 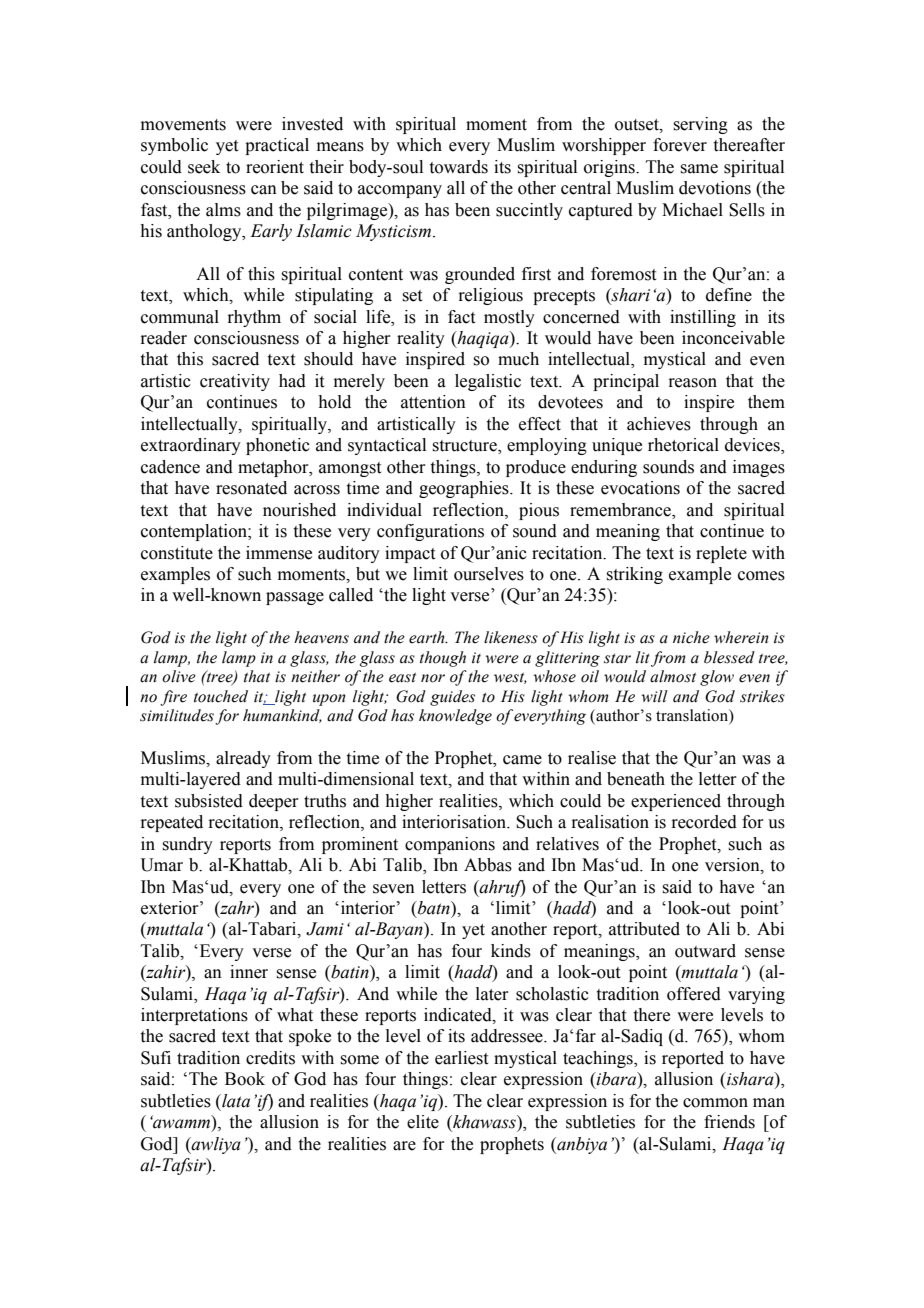 What do you see at coordinates (245, 1079) in the page?
I see `Book` at bounding box center [245, 1079].
